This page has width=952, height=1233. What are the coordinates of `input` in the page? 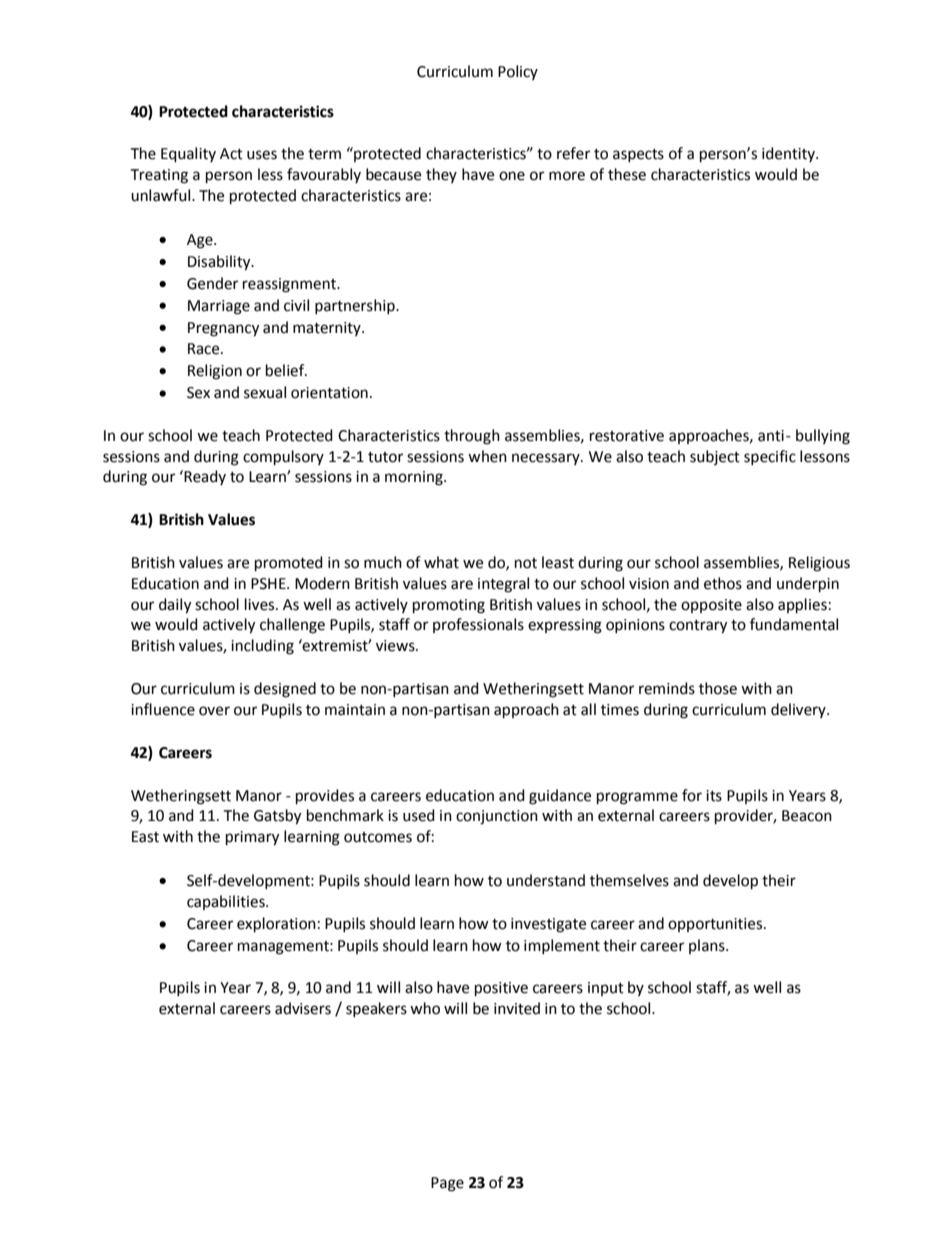 It's located at (606, 989).
